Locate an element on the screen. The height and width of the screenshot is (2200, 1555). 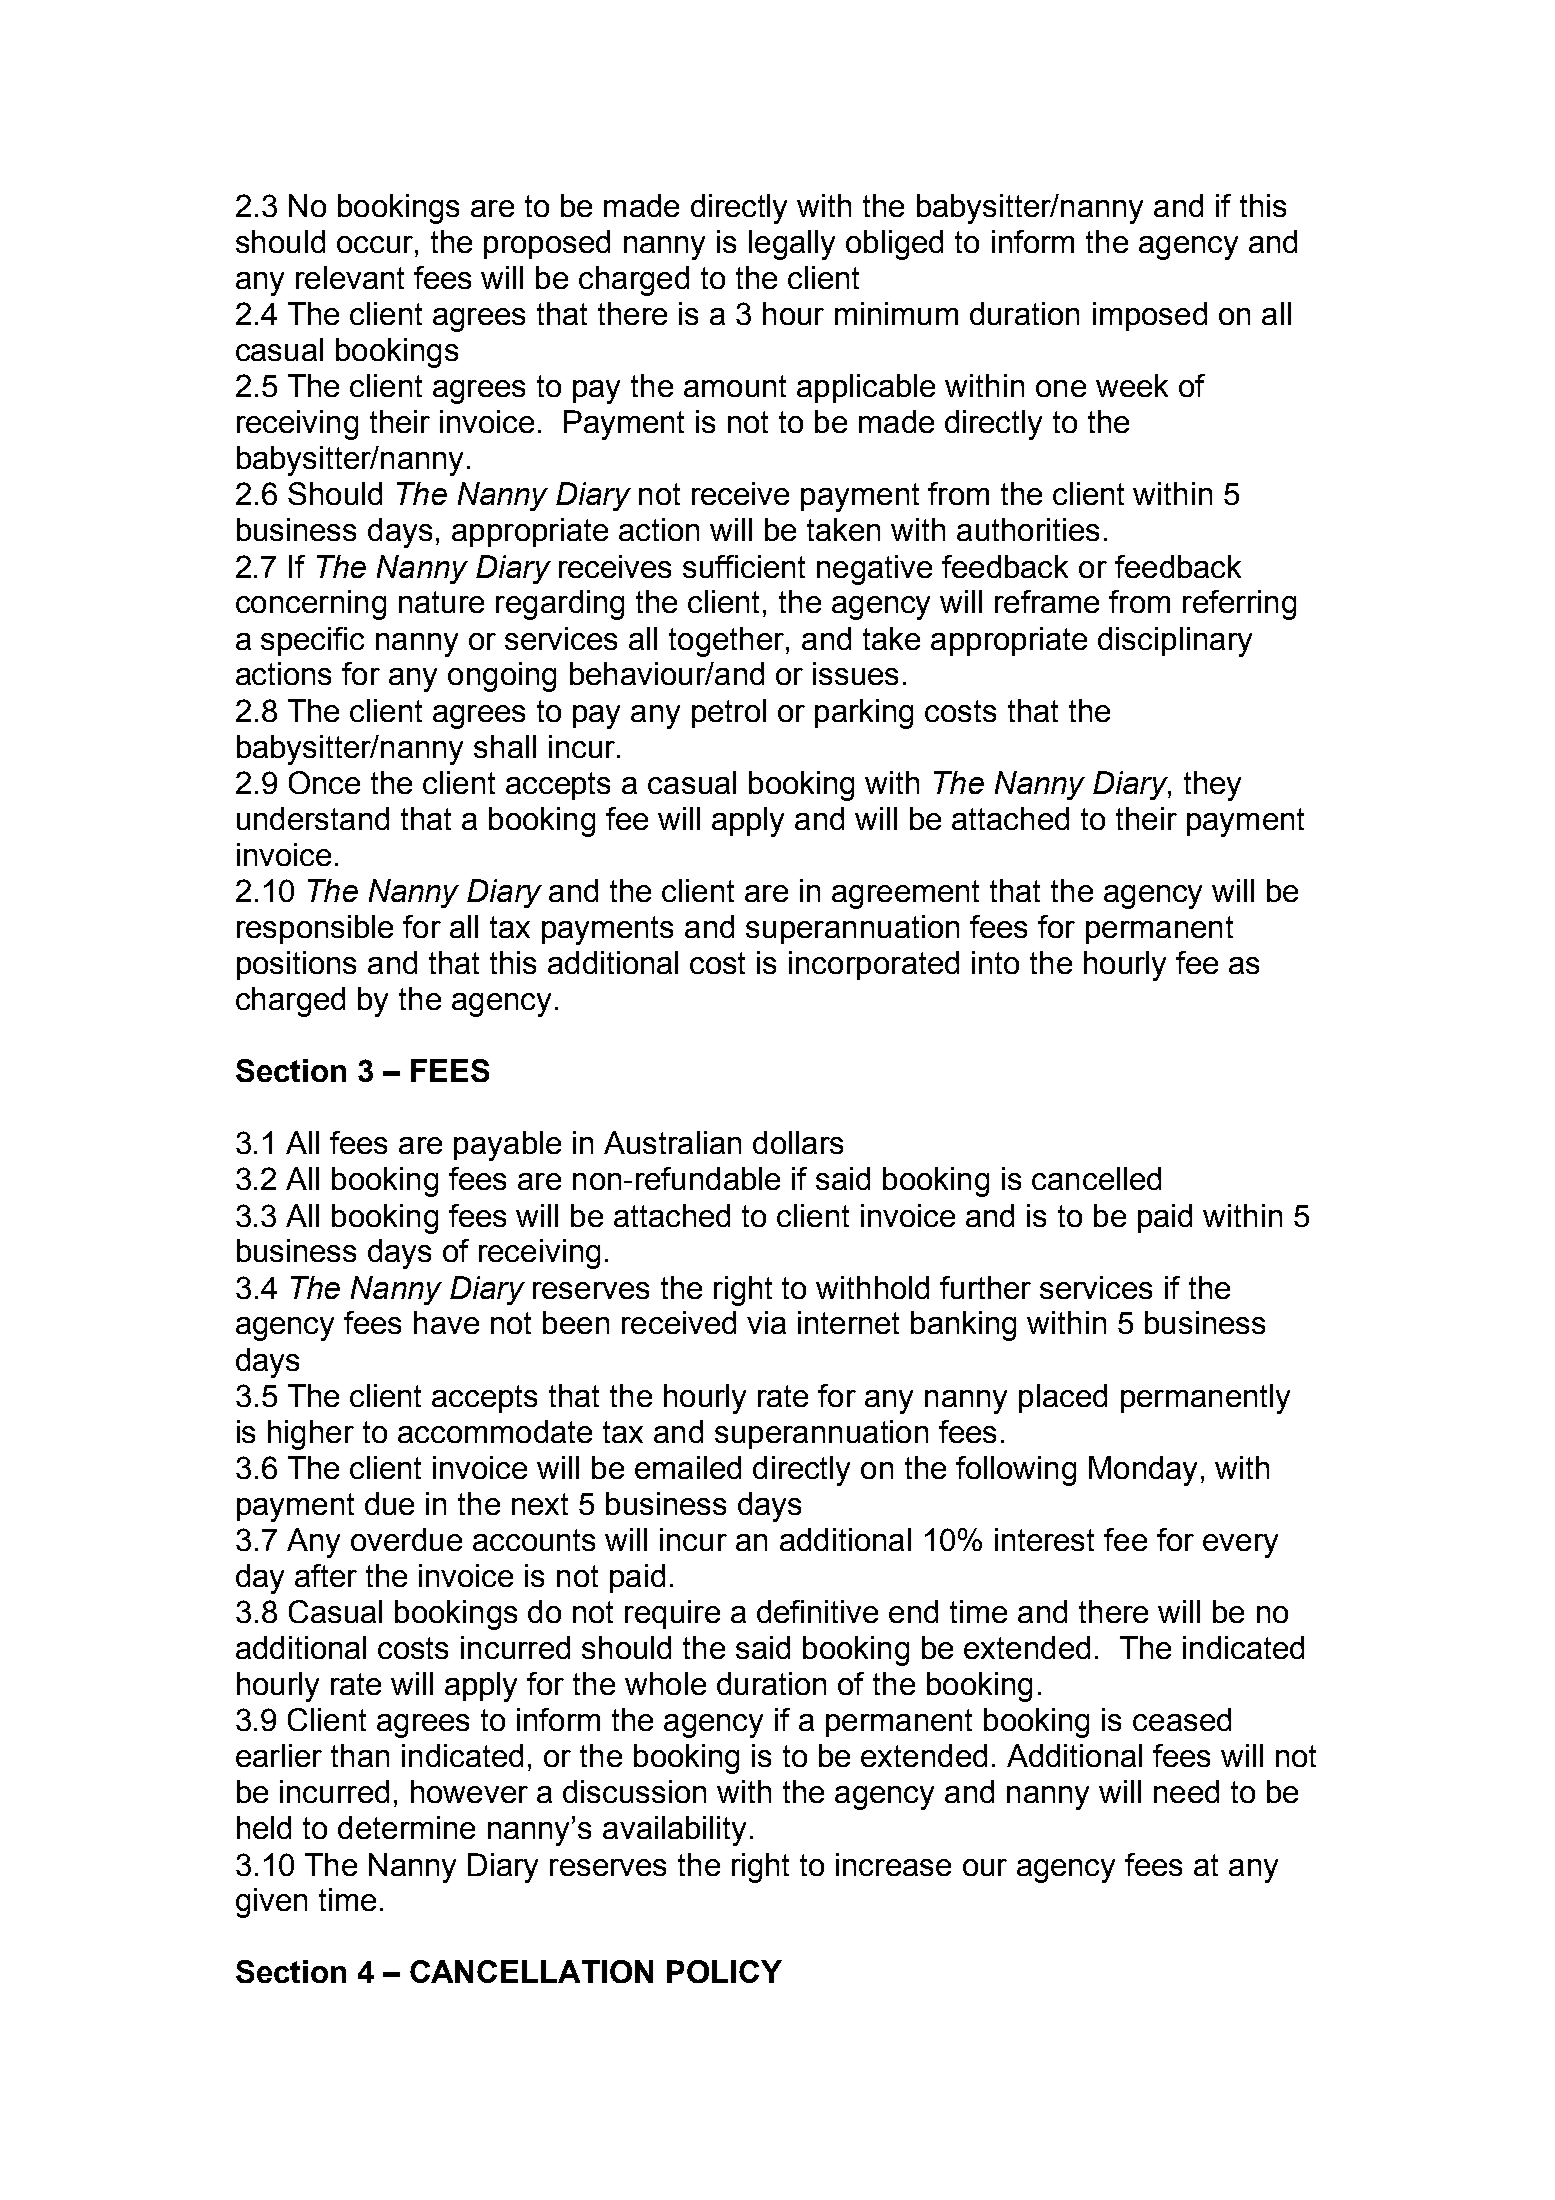
via is located at coordinates (766, 1322).
